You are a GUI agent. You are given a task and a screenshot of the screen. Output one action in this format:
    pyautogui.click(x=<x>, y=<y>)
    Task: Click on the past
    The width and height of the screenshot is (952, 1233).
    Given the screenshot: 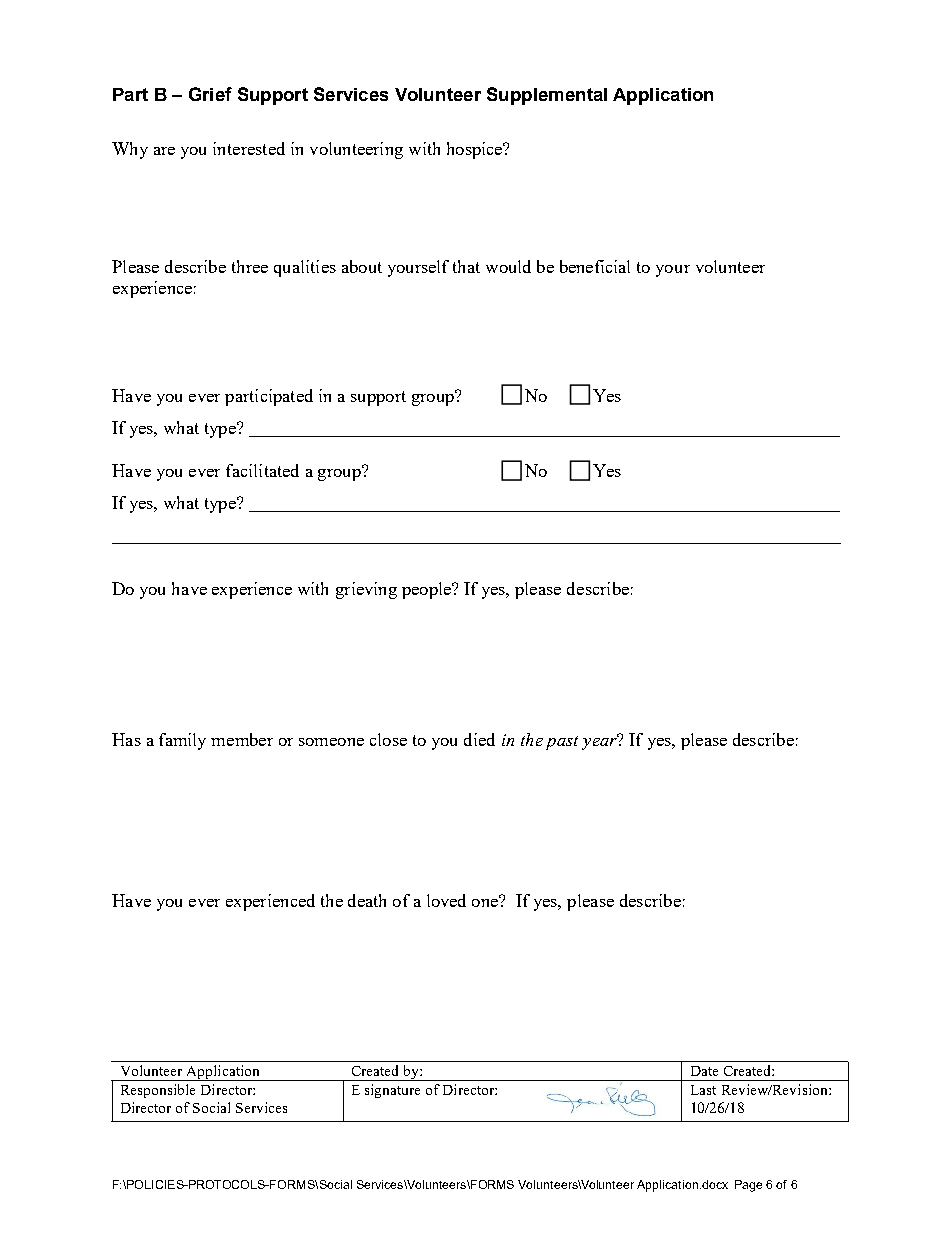 What is the action you would take?
    pyautogui.click(x=562, y=743)
